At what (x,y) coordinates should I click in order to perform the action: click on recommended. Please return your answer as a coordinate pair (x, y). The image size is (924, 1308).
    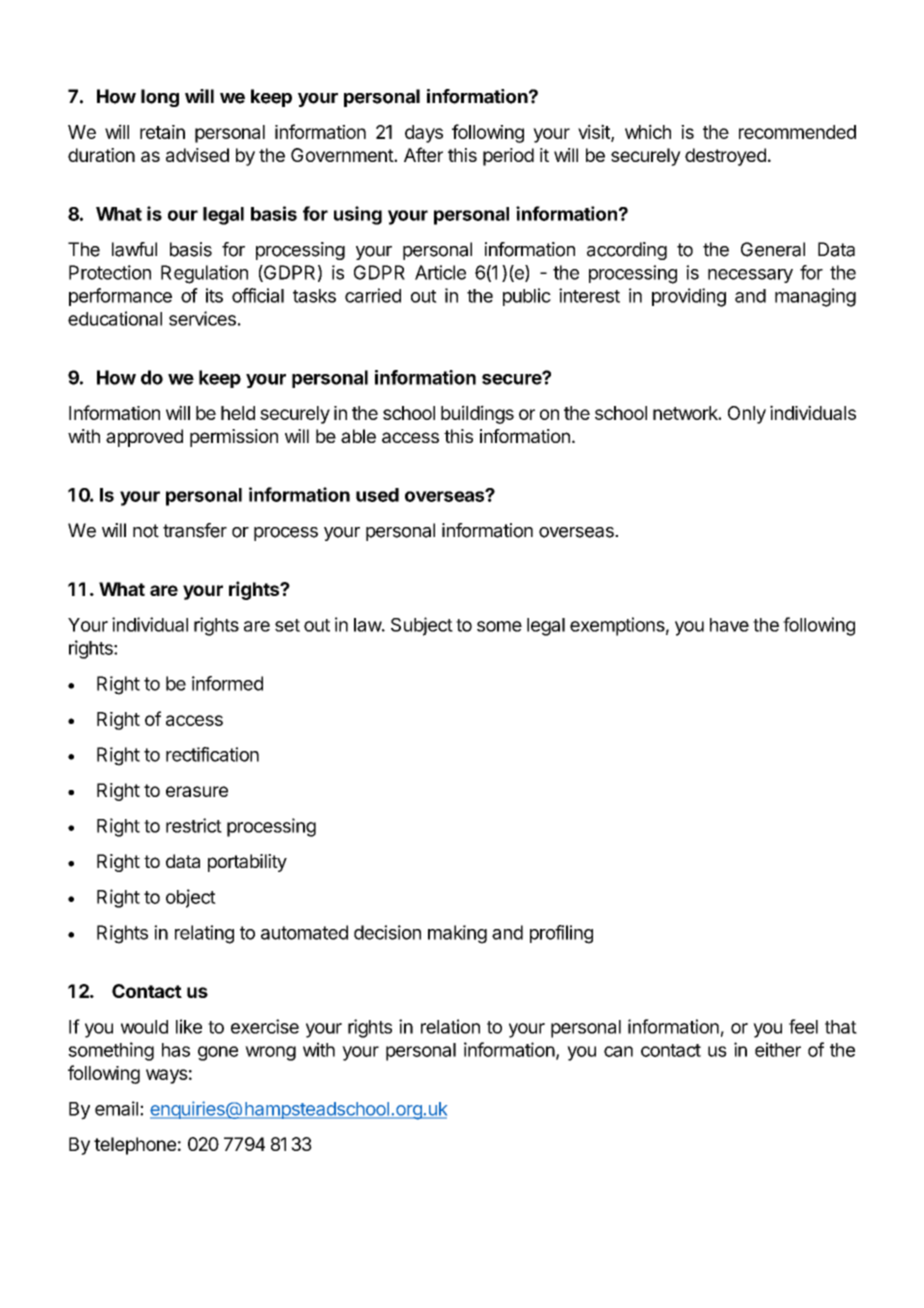
    Looking at the image, I should click on (797, 132).
